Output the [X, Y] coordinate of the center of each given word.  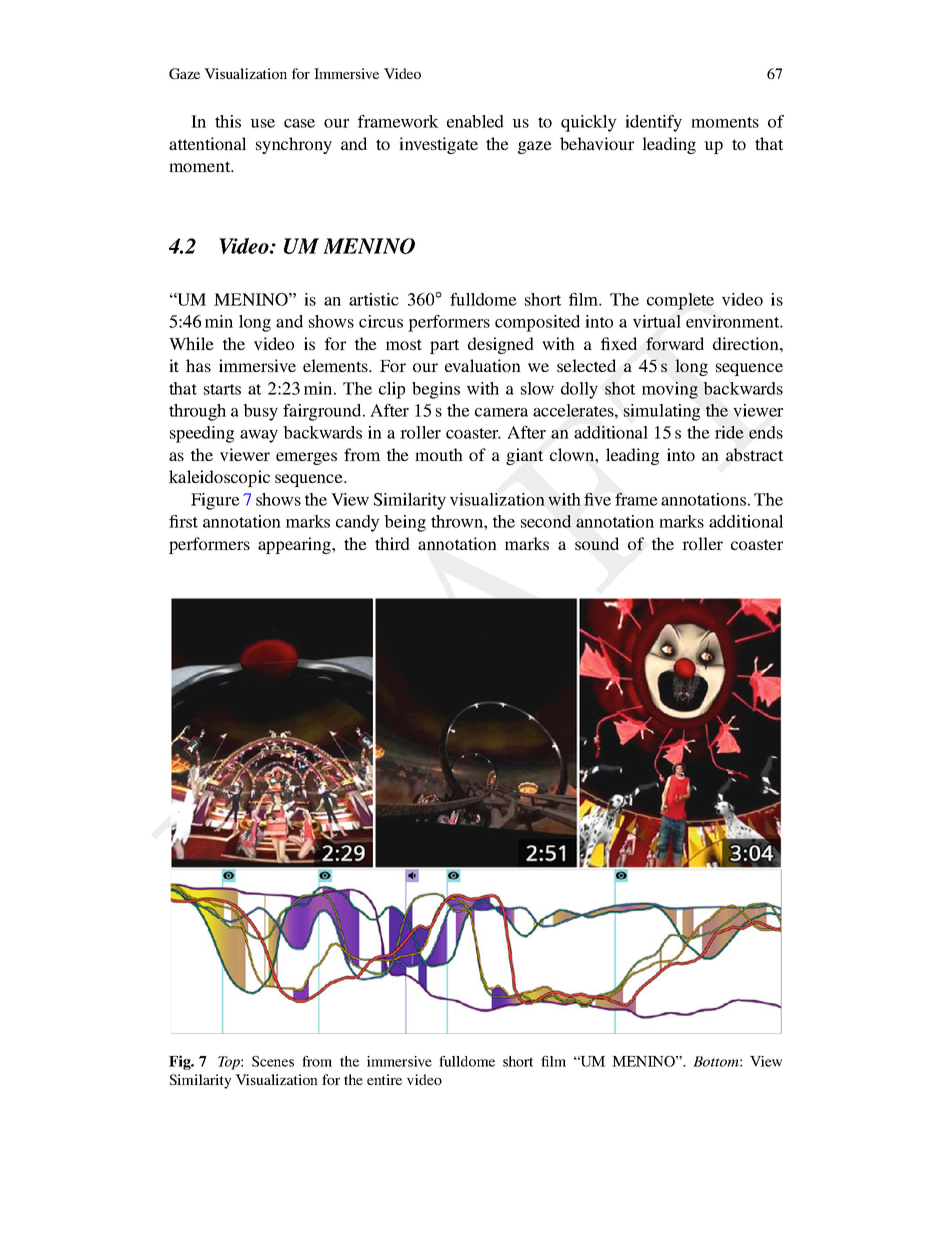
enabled [475, 121]
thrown [458, 521]
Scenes [273, 1061]
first [183, 521]
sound [597, 543]
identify [653, 123]
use [262, 123]
